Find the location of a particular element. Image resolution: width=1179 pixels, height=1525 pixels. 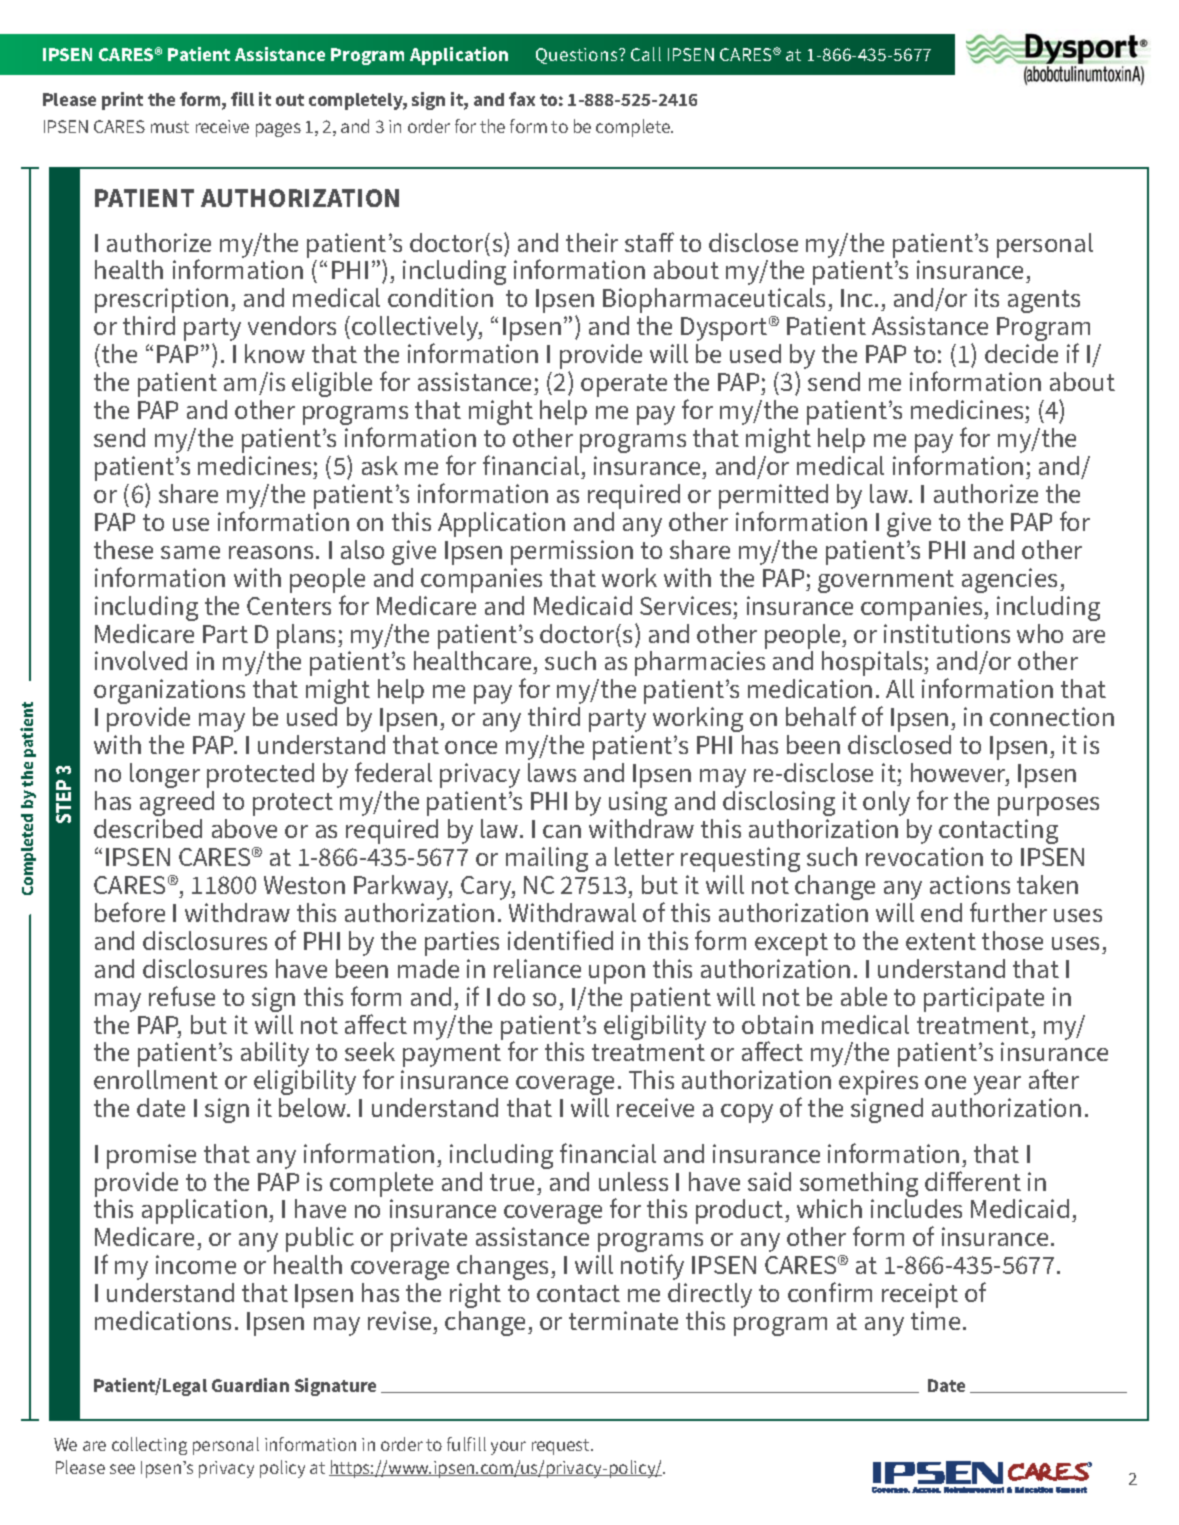

laws is located at coordinates (552, 772).
